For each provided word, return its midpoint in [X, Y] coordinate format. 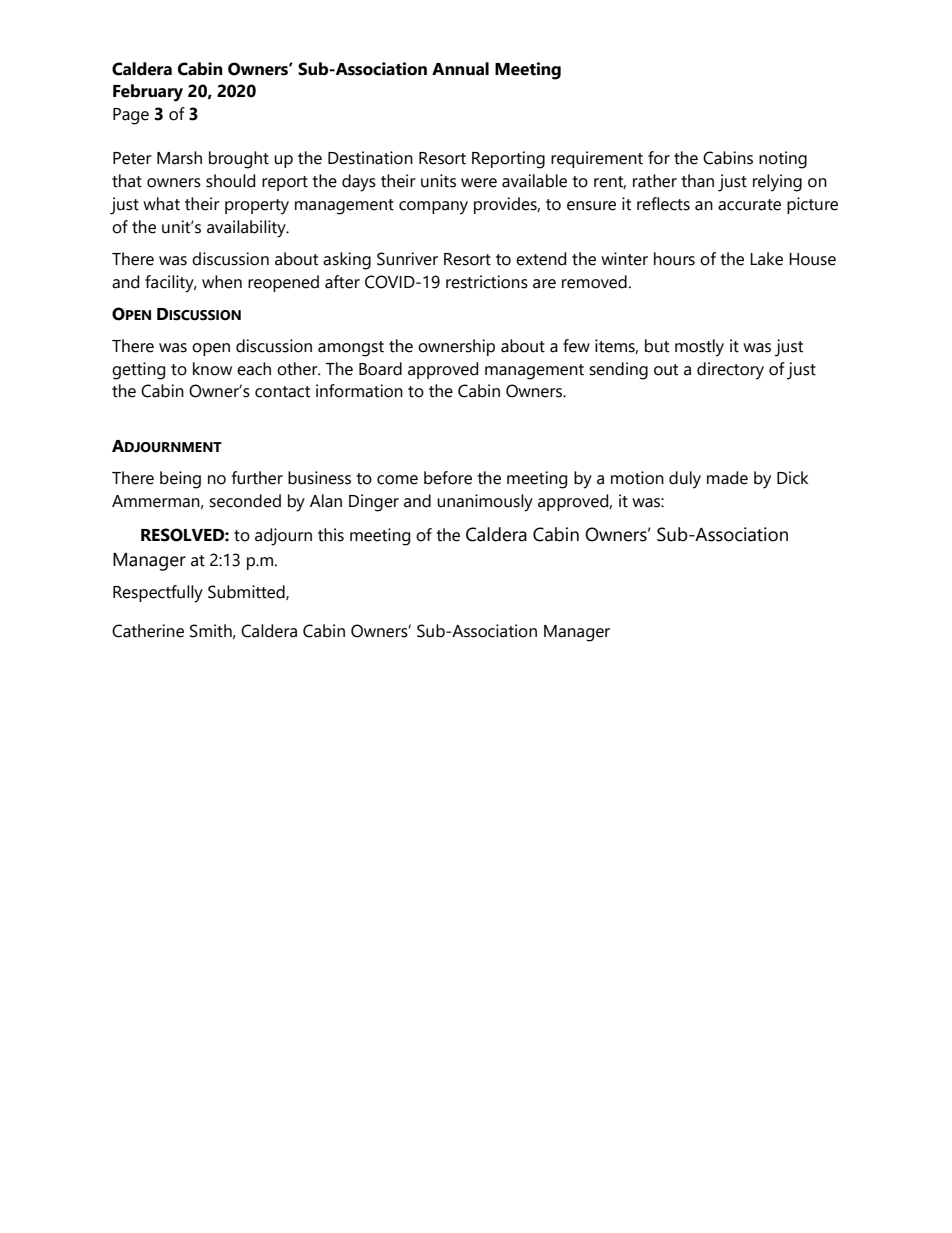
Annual [460, 69]
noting [783, 160]
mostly [699, 348]
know [212, 369]
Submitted [247, 592]
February [148, 93]
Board [380, 369]
